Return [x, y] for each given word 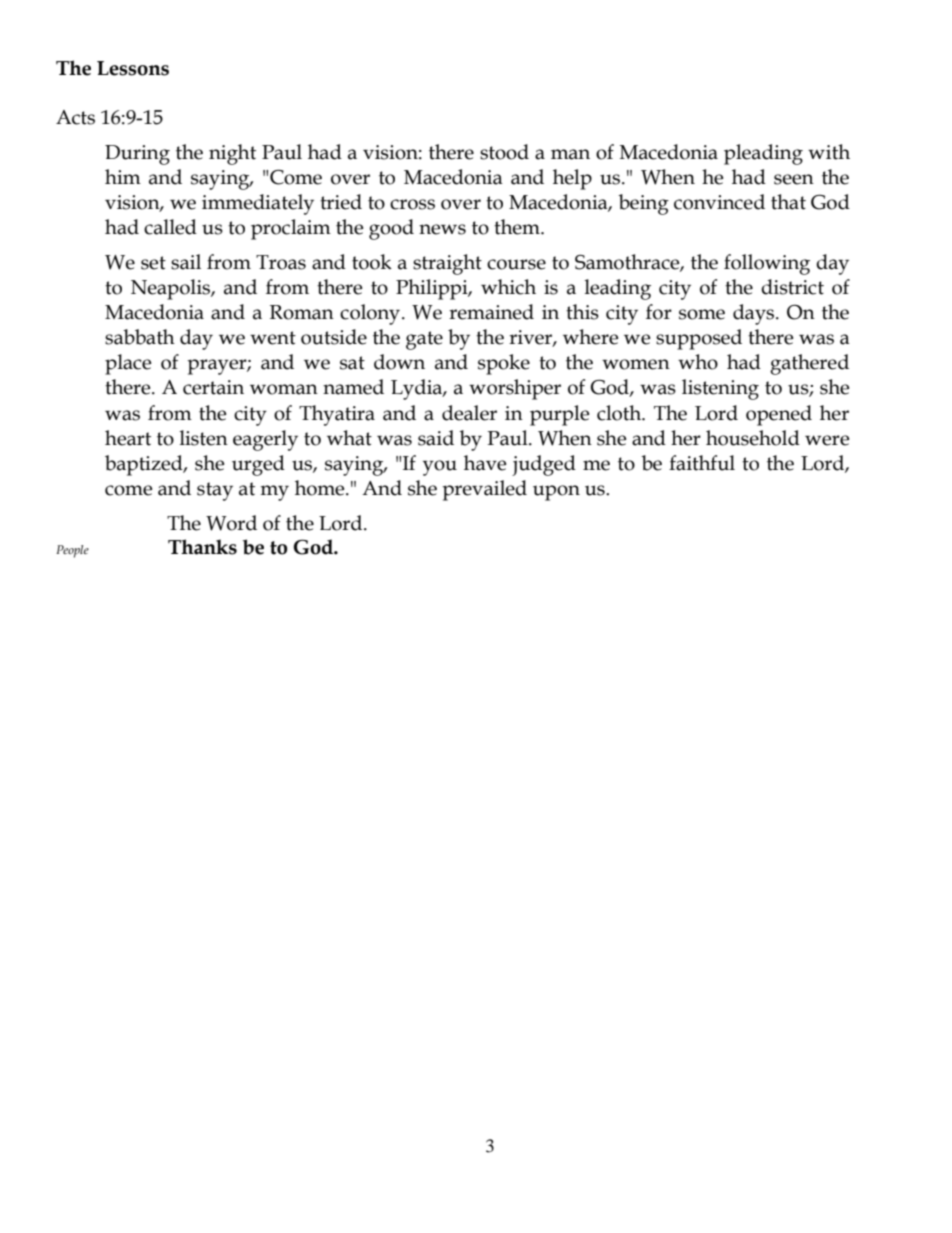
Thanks [202, 547]
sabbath [140, 337]
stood [504, 152]
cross [412, 204]
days [755, 314]
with [829, 152]
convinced [719, 202]
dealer [469, 413]
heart [128, 438]
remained [491, 312]
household [753, 438]
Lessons [133, 68]
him [123, 176]
